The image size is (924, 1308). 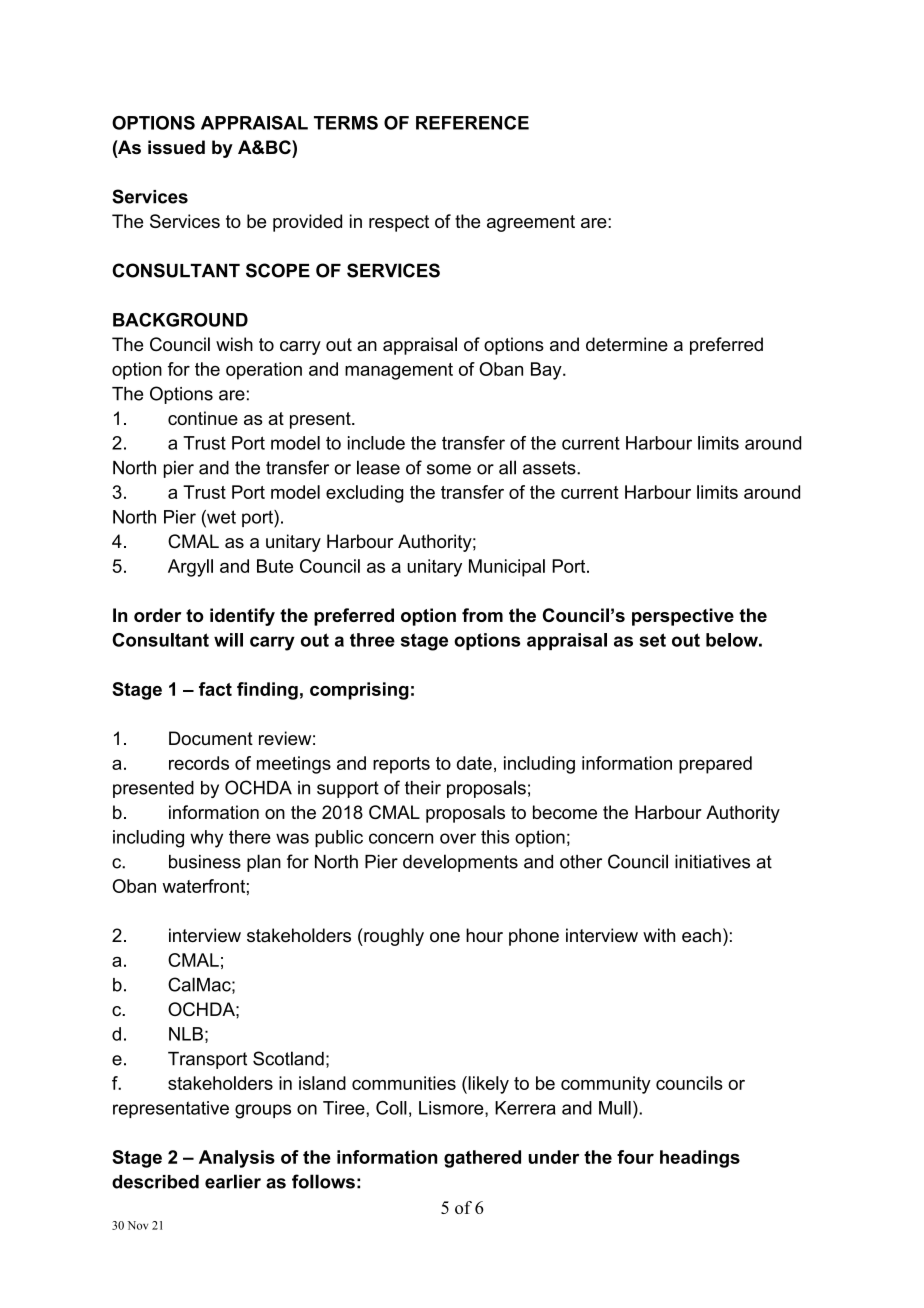 I want to click on why, so click(x=206, y=839).
